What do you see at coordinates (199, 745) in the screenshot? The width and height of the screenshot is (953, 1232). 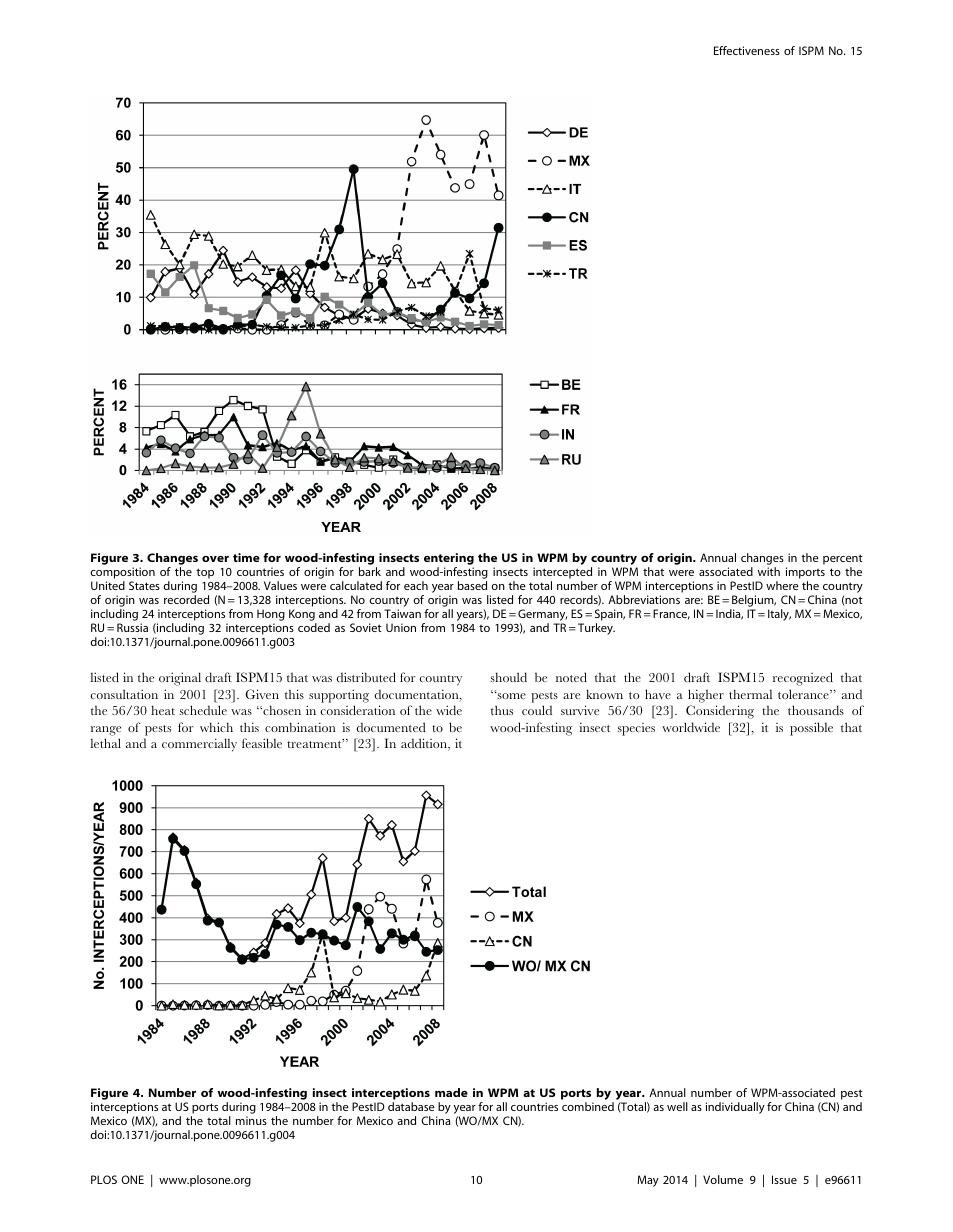 I see `commercially` at bounding box center [199, 745].
